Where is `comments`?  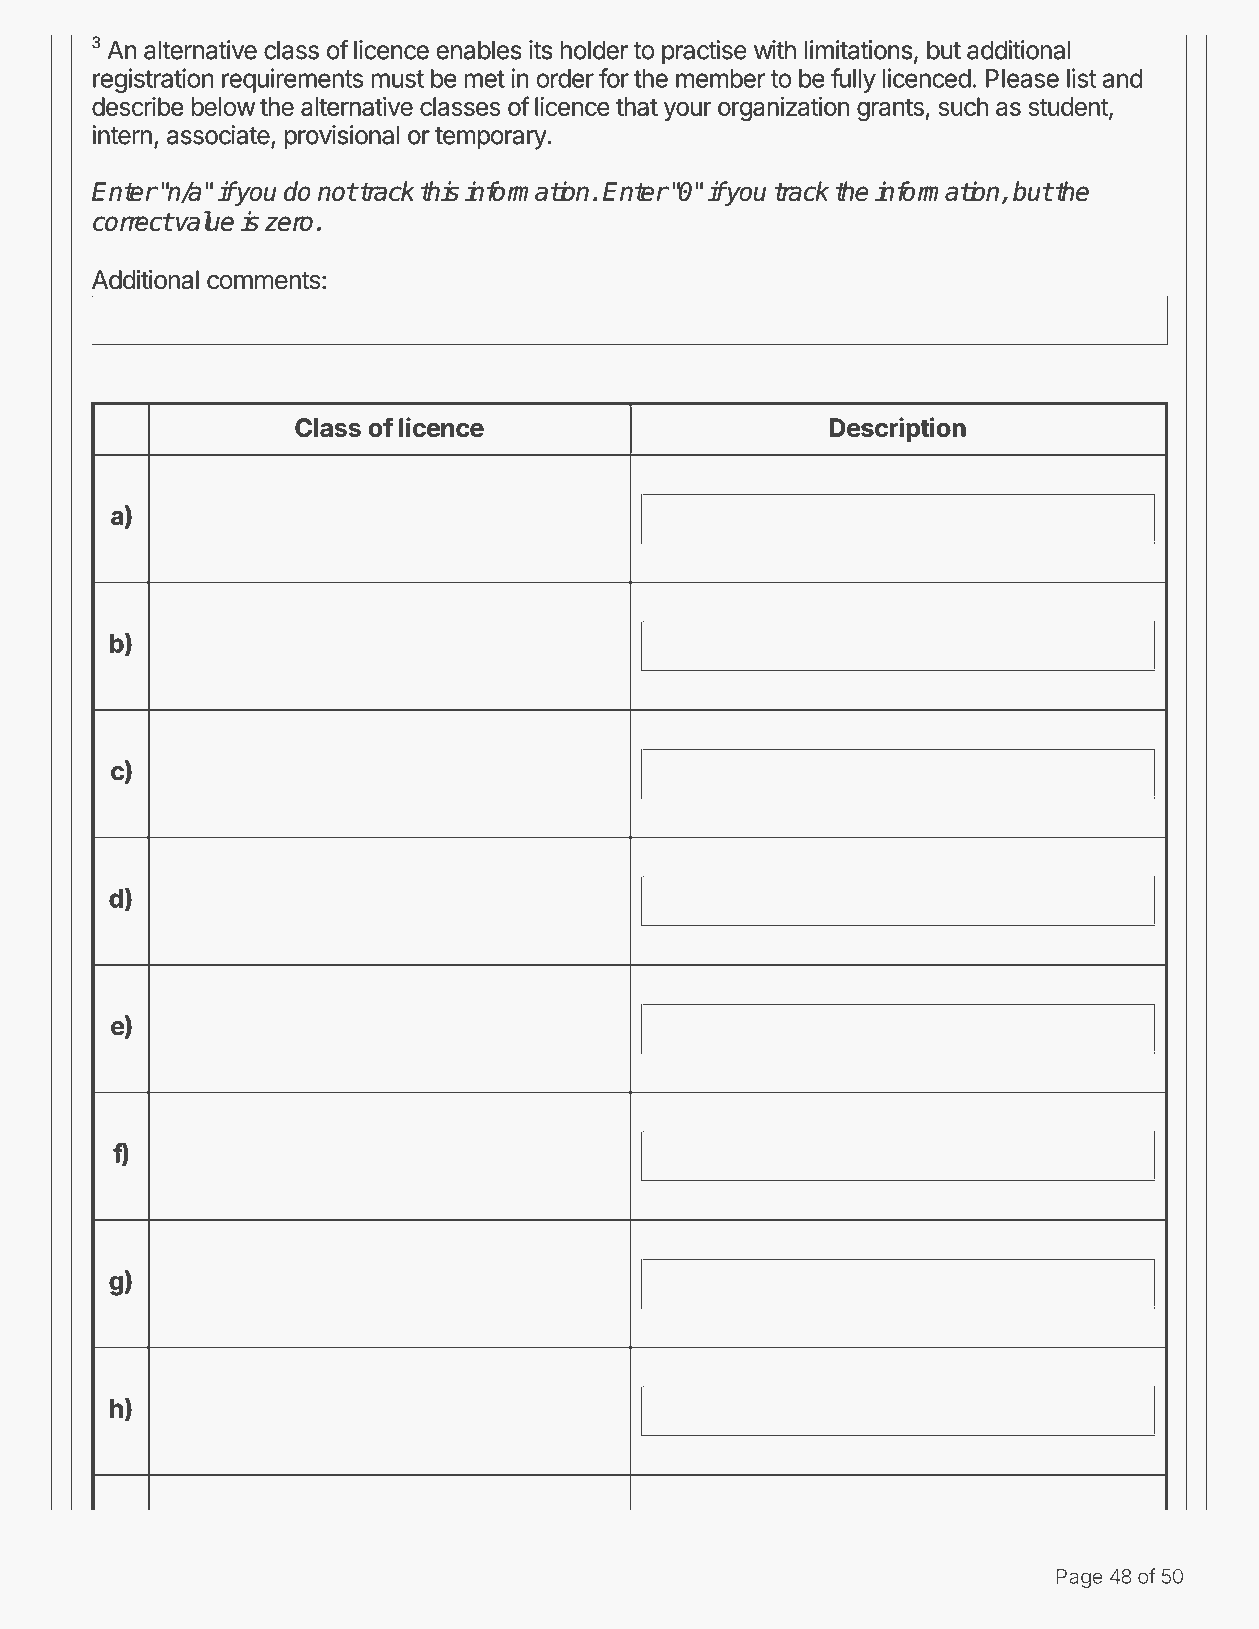 comments is located at coordinates (264, 280).
